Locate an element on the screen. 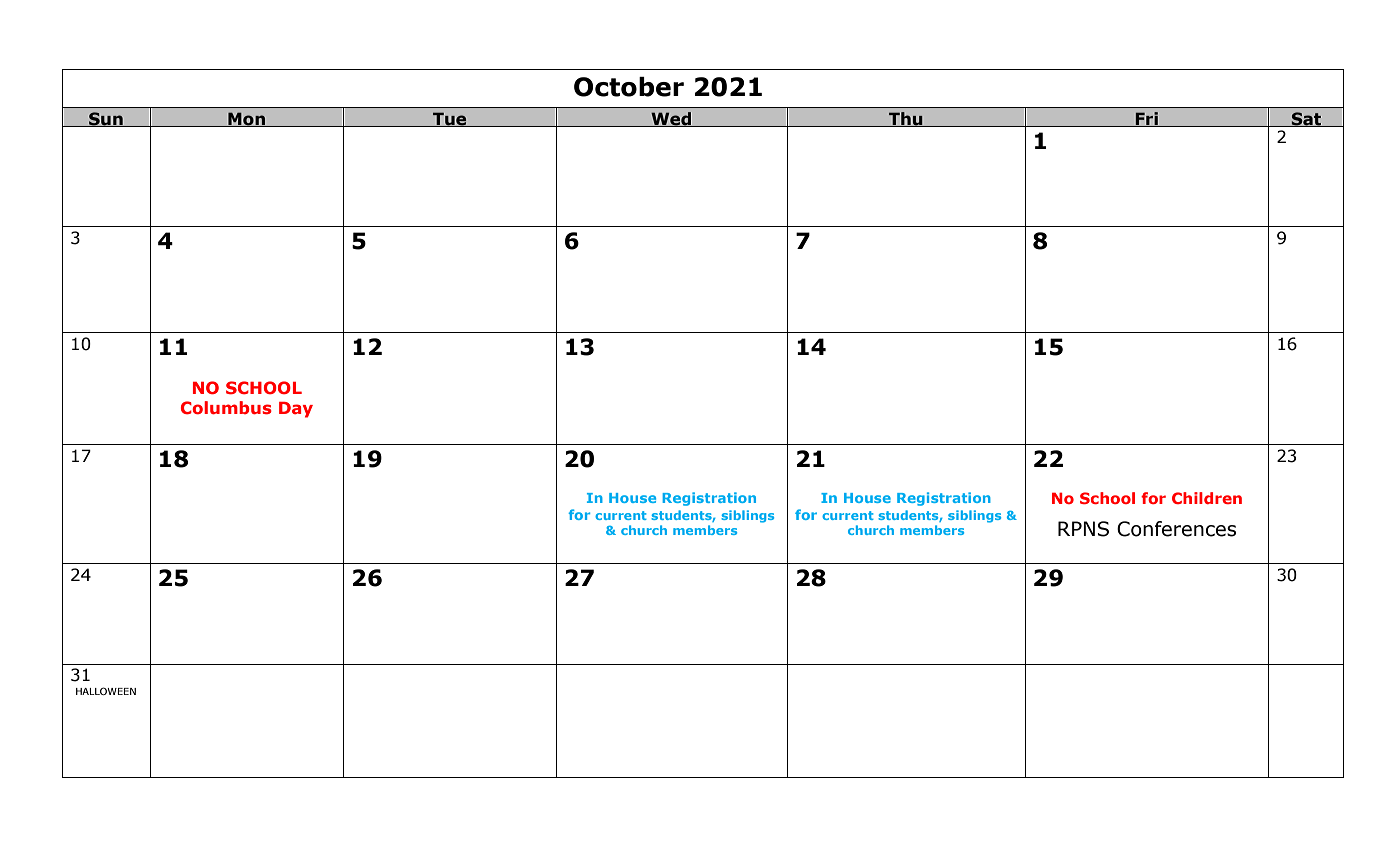 This screenshot has width=1400, height=850. Wed is located at coordinates (671, 119).
